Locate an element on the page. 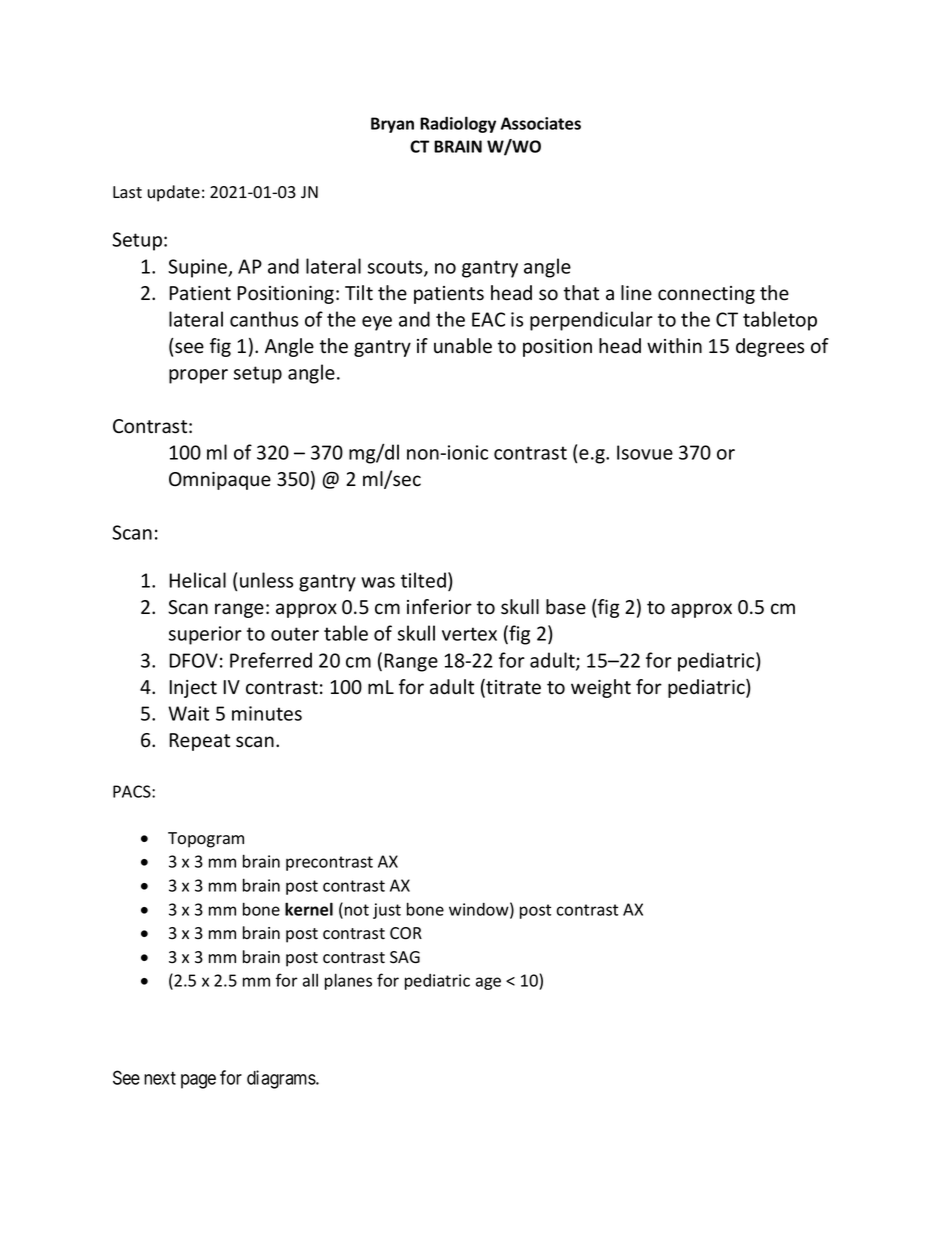  just is located at coordinates (387, 911).
